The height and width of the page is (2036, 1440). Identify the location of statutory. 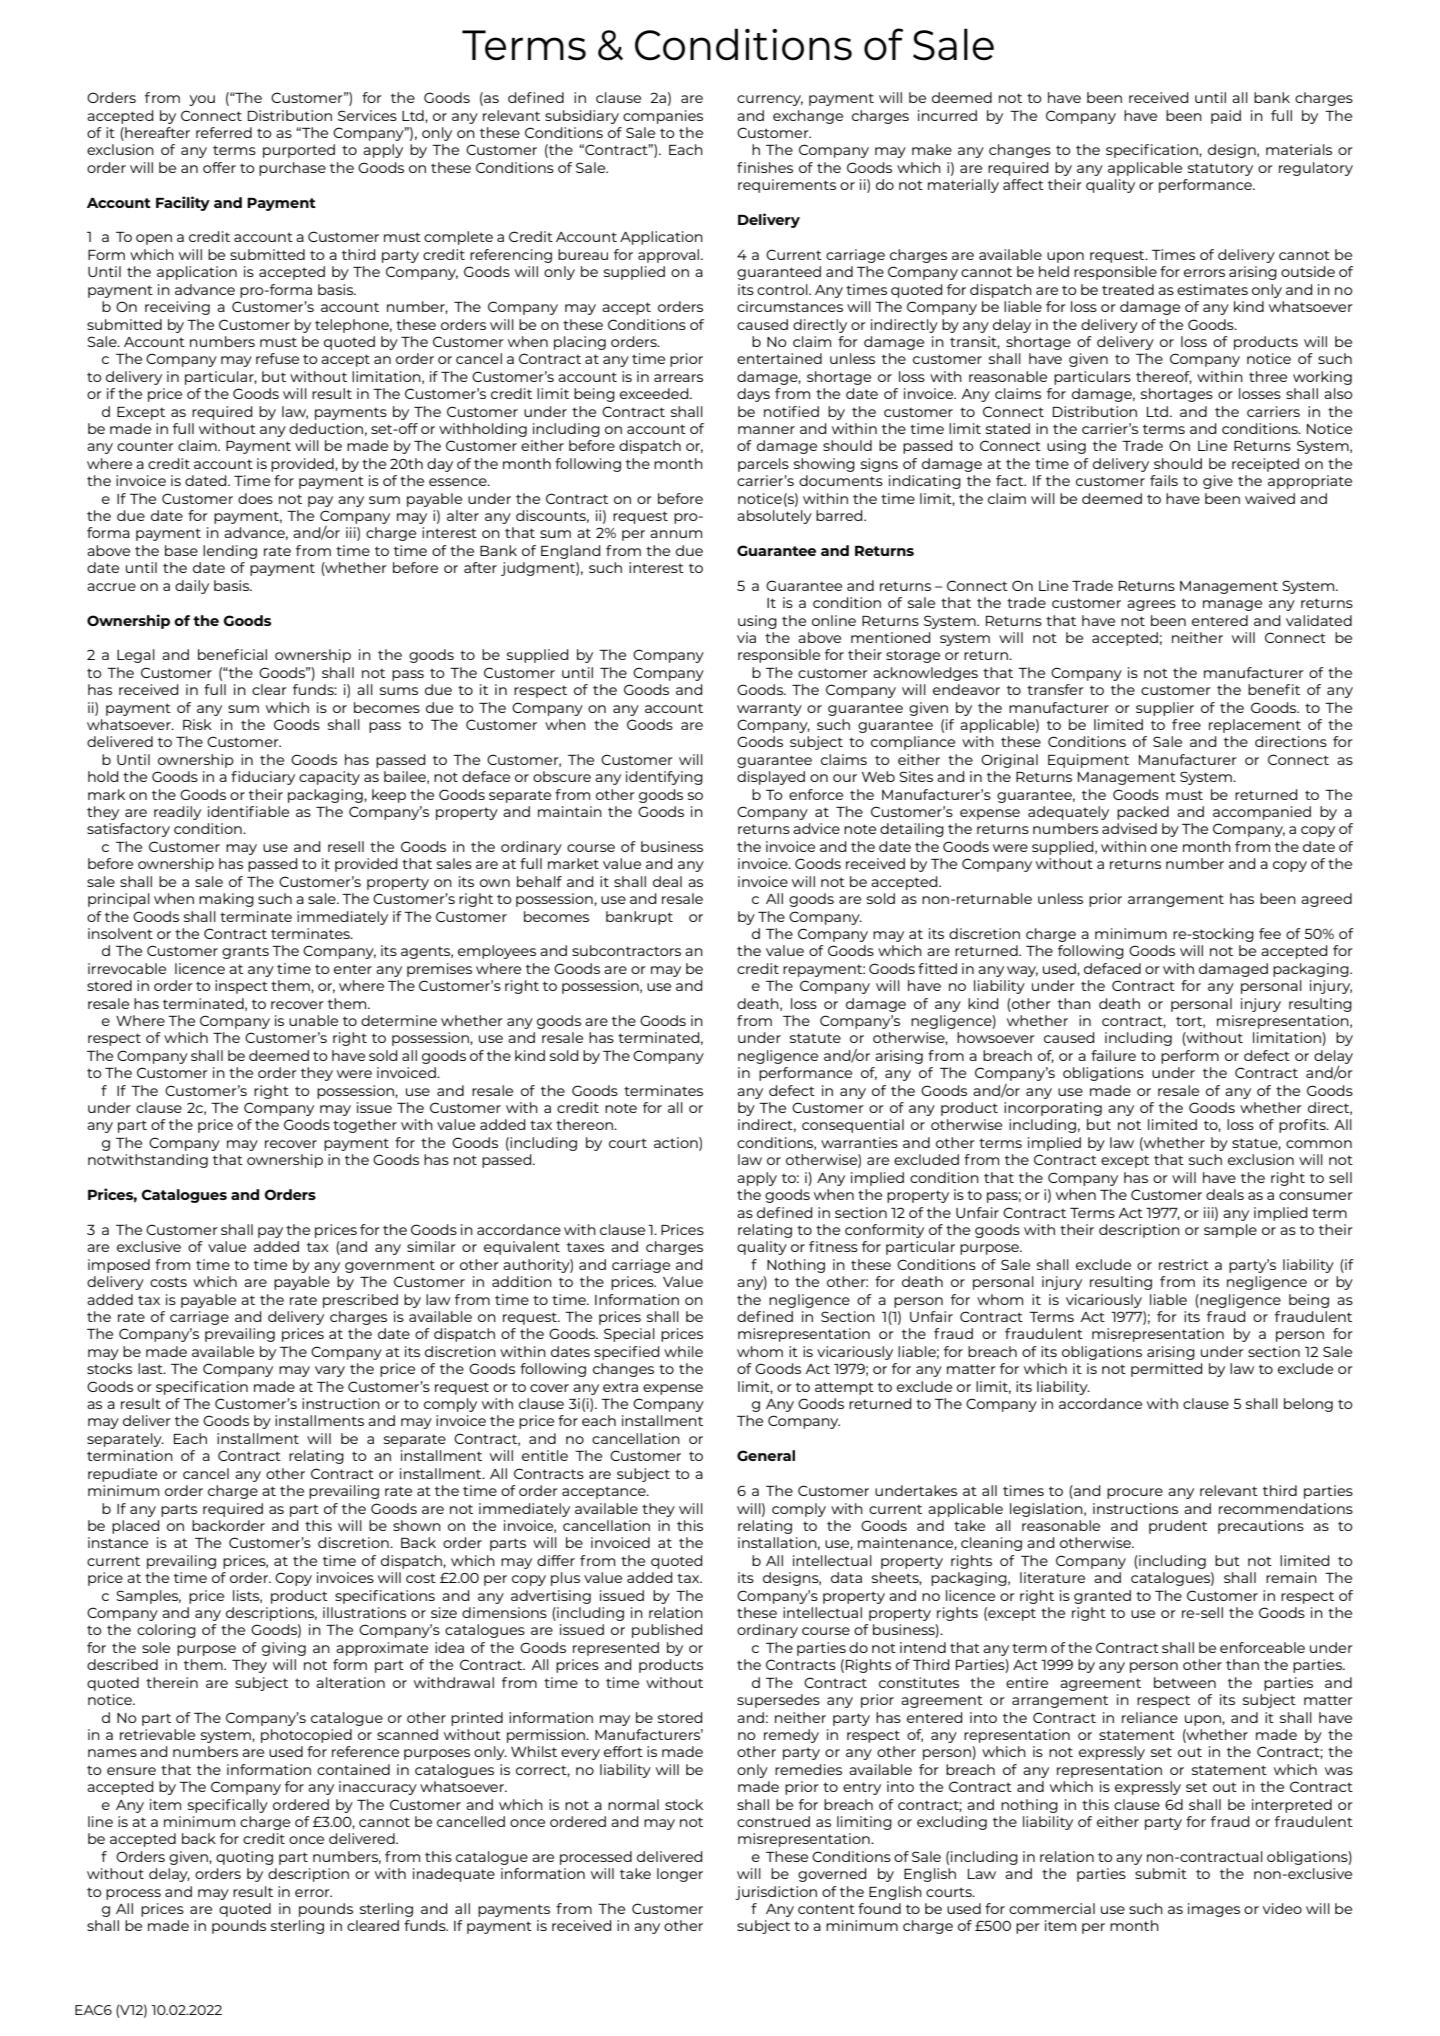
(1220, 169).
